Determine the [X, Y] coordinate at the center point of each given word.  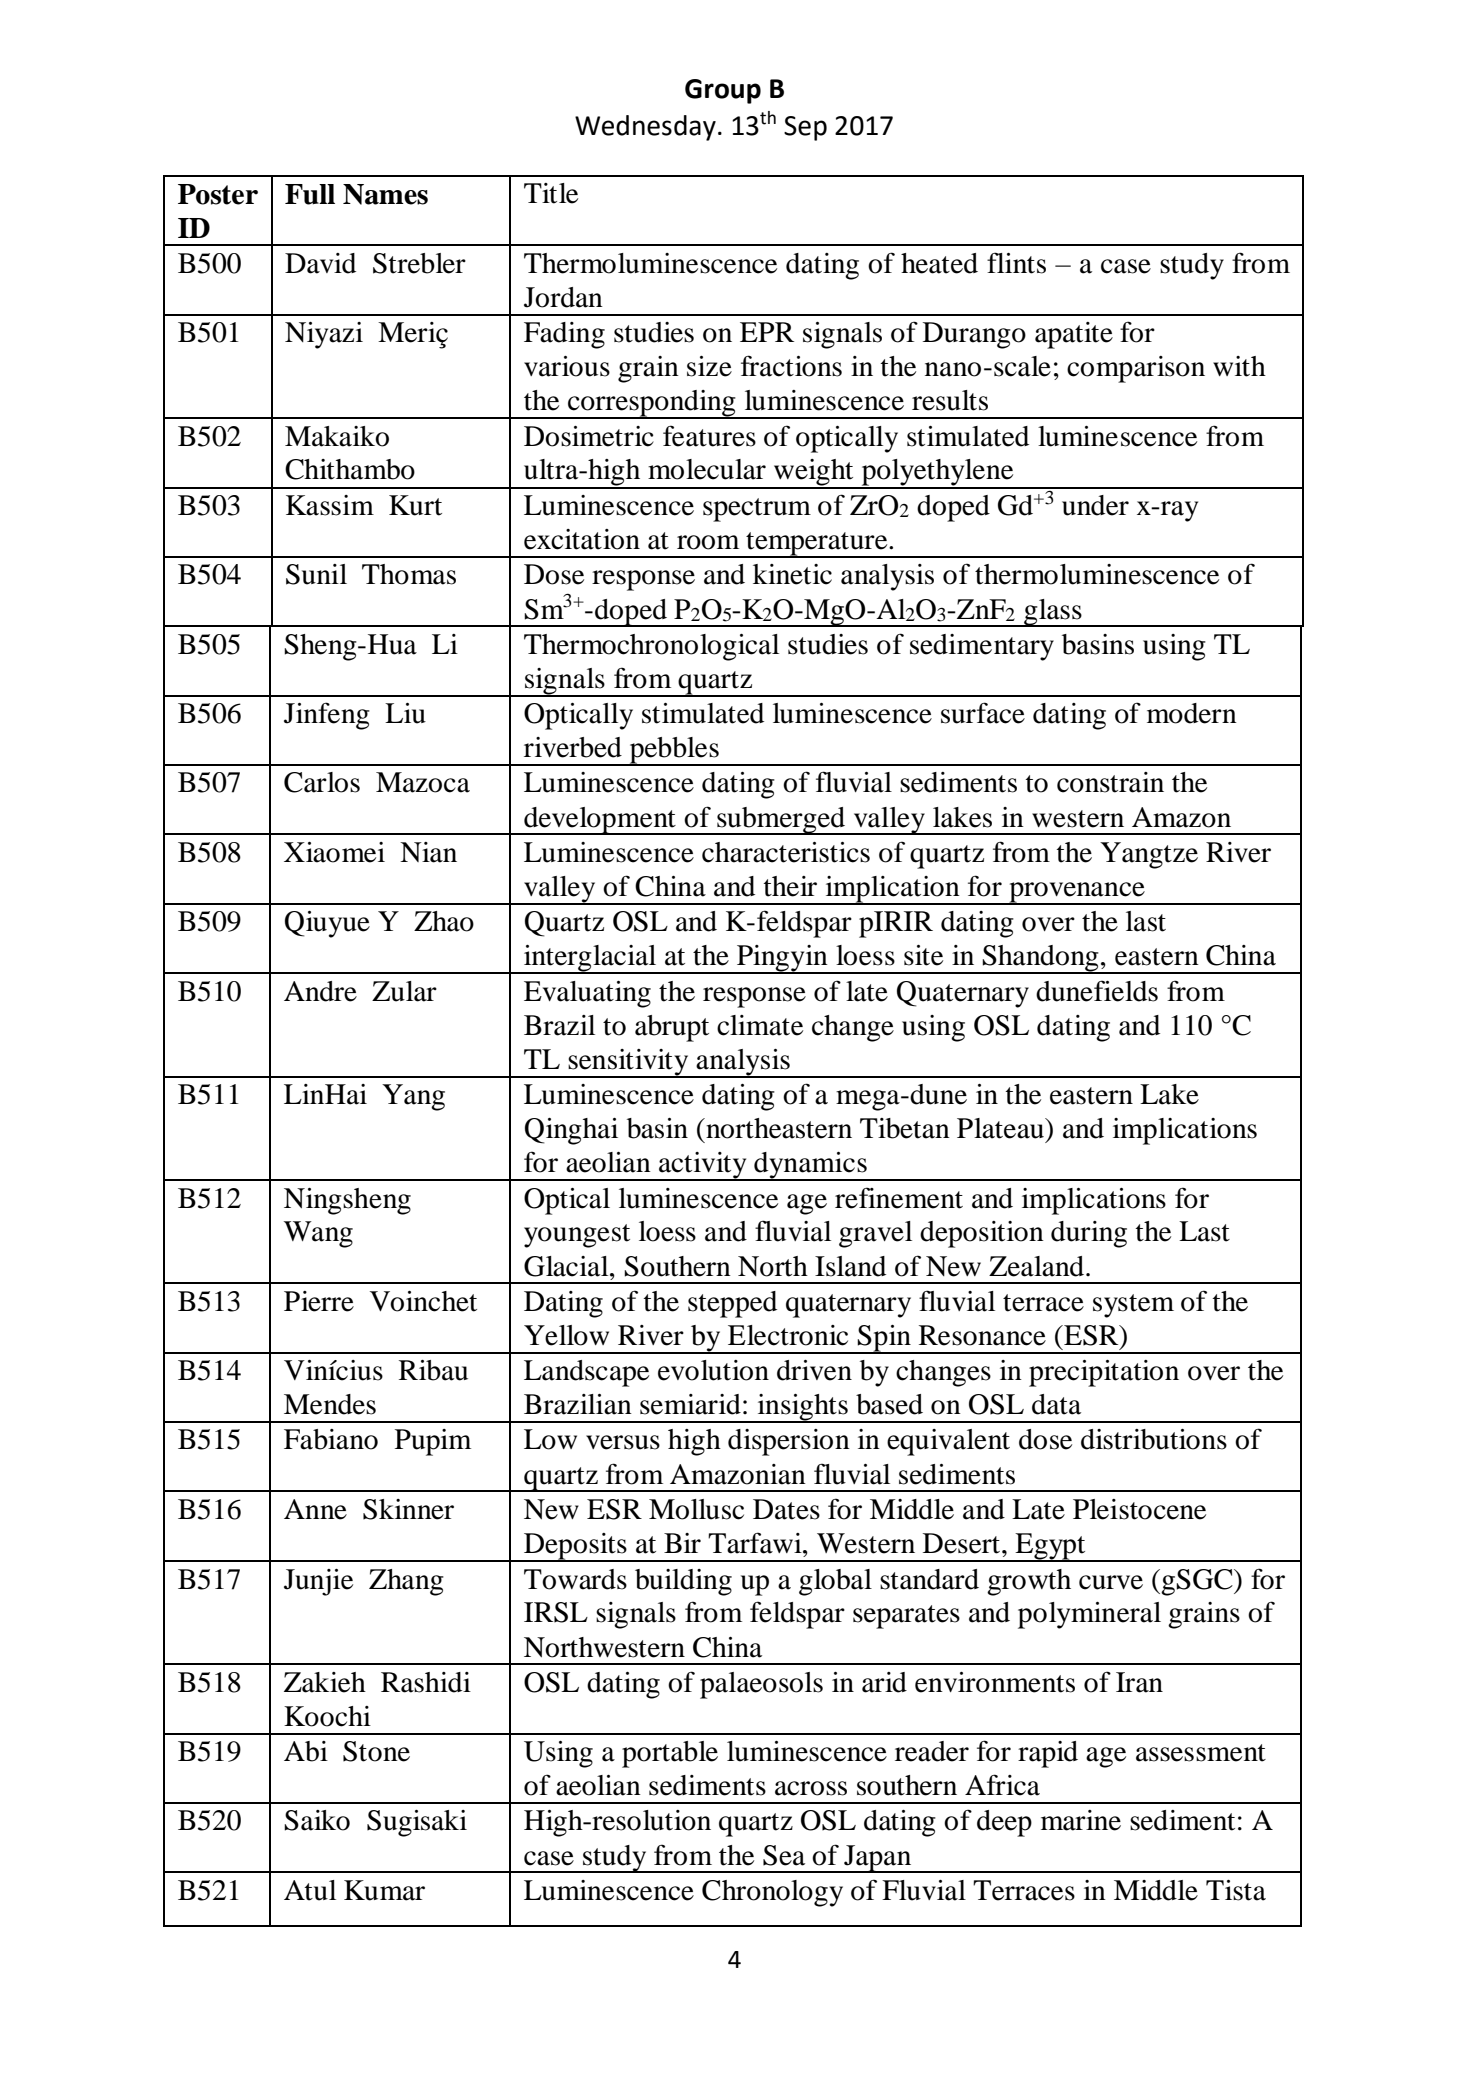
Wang [318, 1234]
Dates [786, 1509]
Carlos [322, 782]
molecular [707, 469]
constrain [1110, 782]
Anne [315, 1509]
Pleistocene [1139, 1509]
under [1095, 505]
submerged [781, 821]
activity [703, 1166]
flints [1016, 263]
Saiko [317, 1820]
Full [310, 194]
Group [723, 91]
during [1089, 1234]
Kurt [415, 505]
